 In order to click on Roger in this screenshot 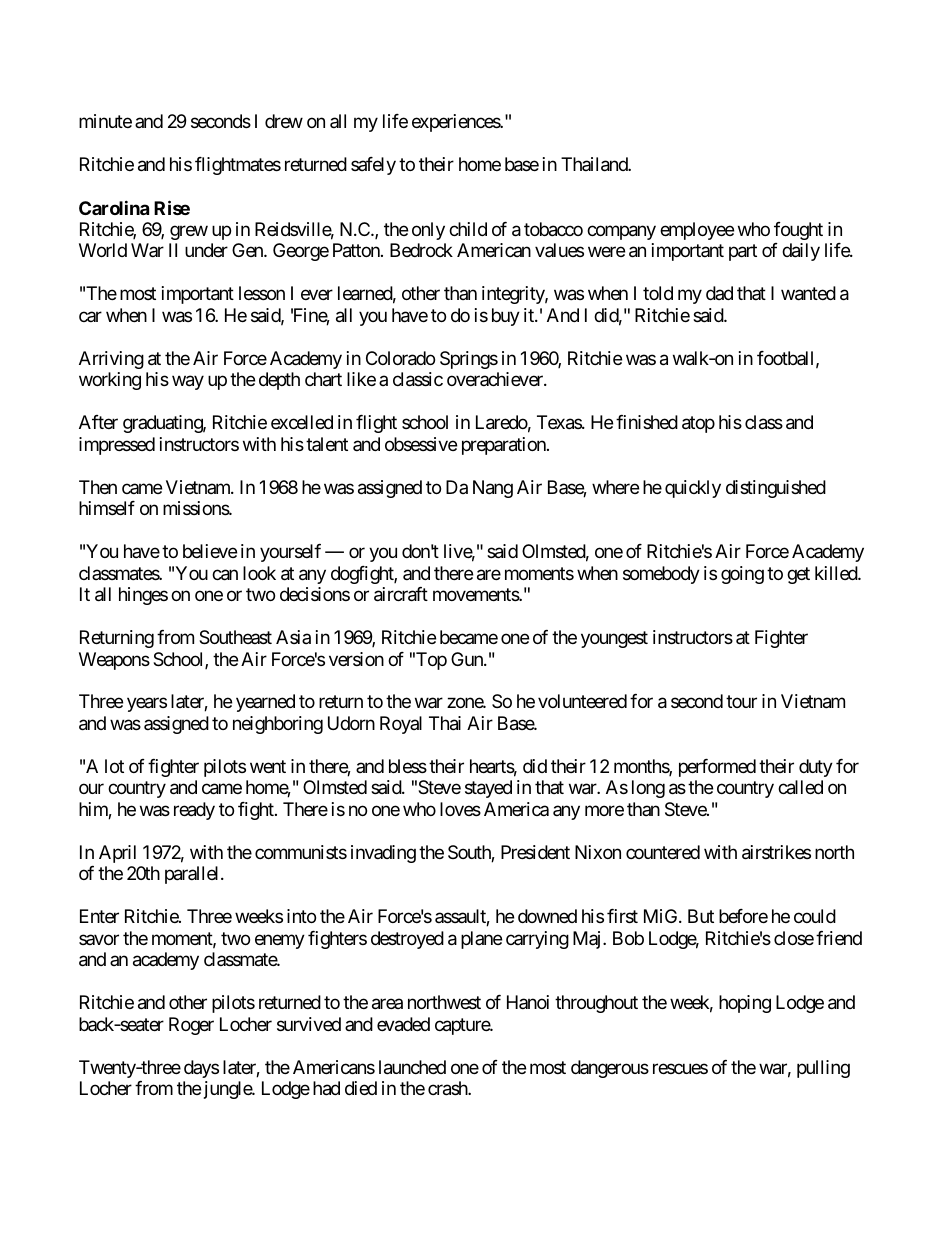, I will do `click(191, 1026)`.
